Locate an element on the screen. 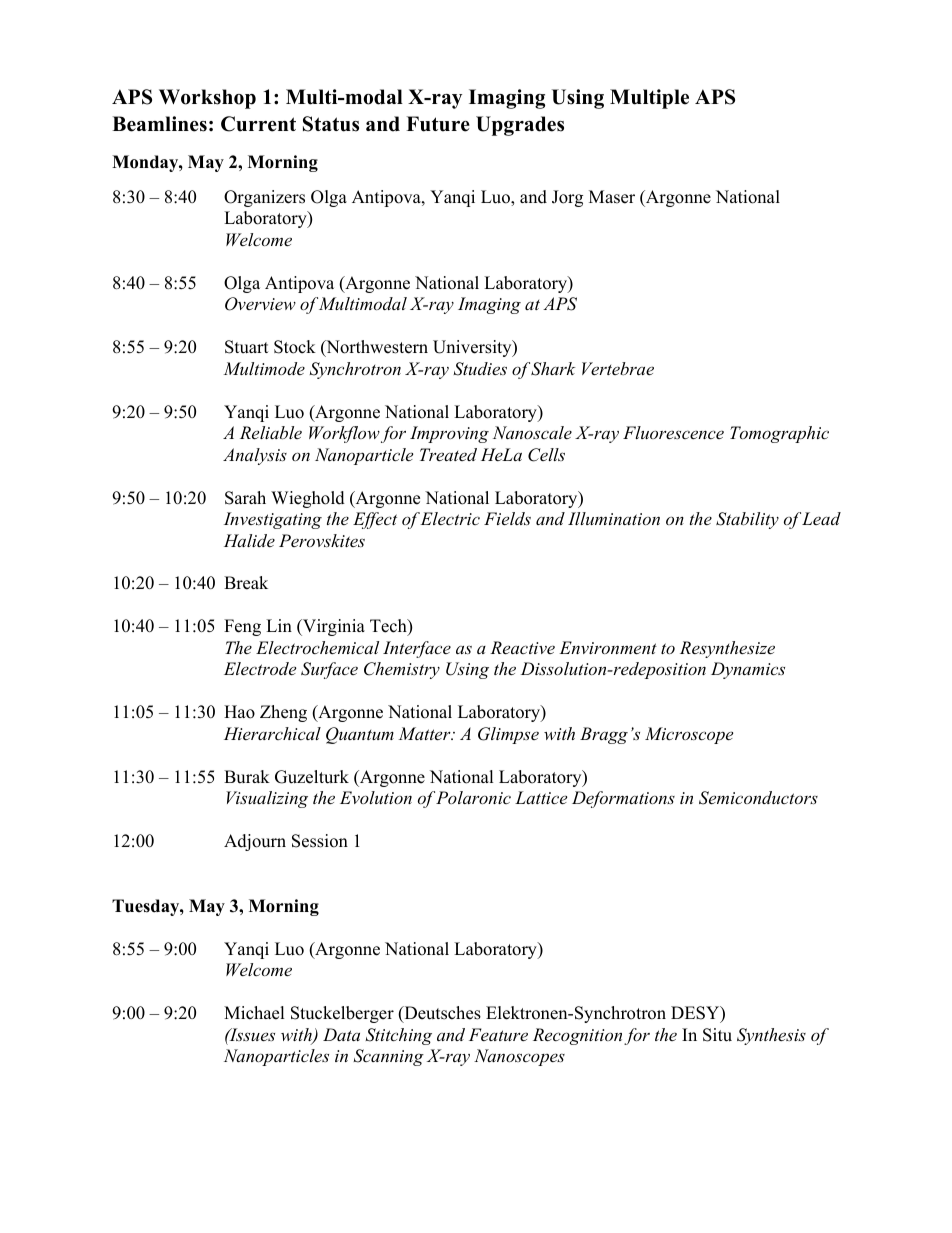 This screenshot has width=952, height=1233. Upgrades is located at coordinates (520, 126).
